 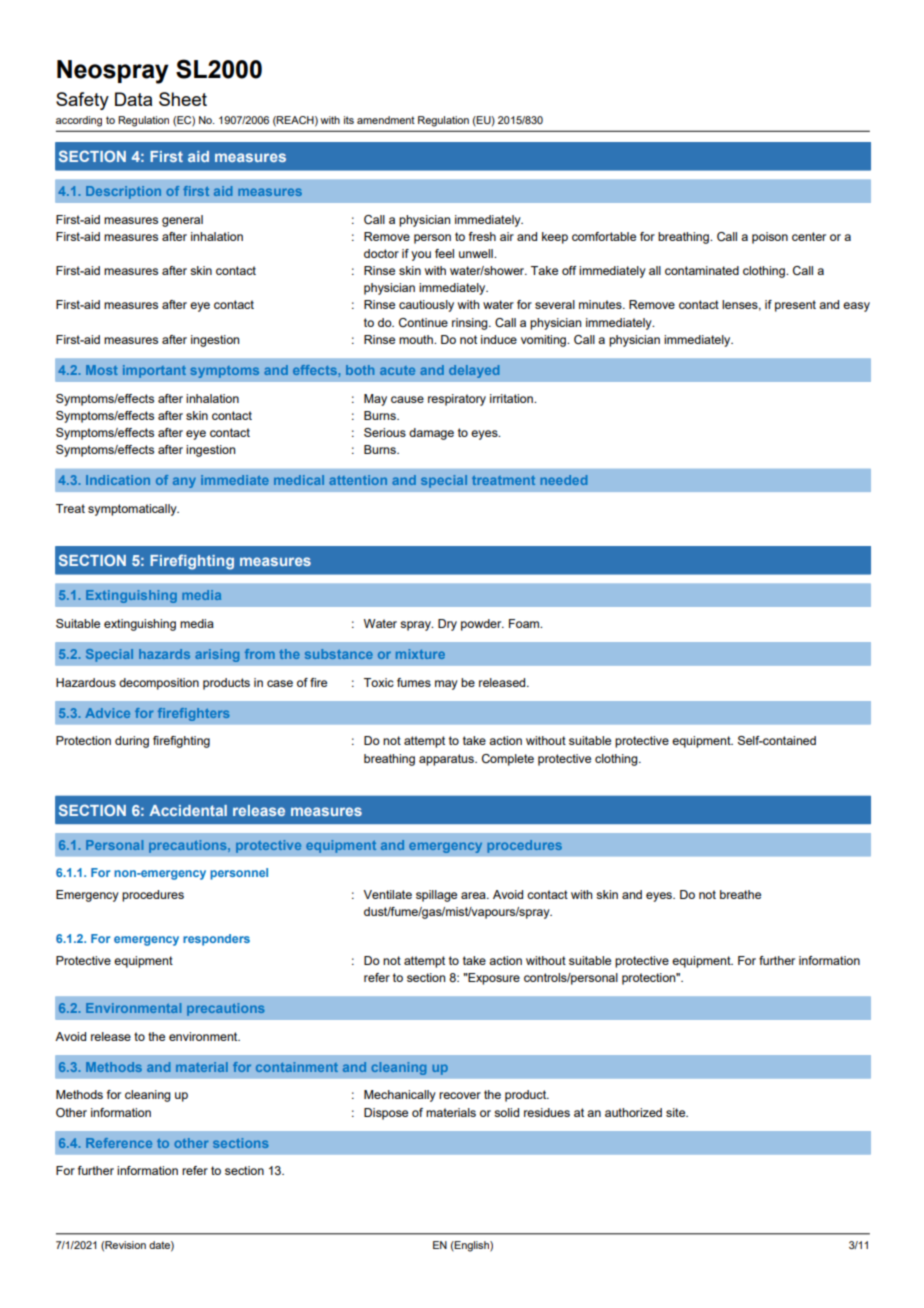 I want to click on responders, so click(x=216, y=940).
